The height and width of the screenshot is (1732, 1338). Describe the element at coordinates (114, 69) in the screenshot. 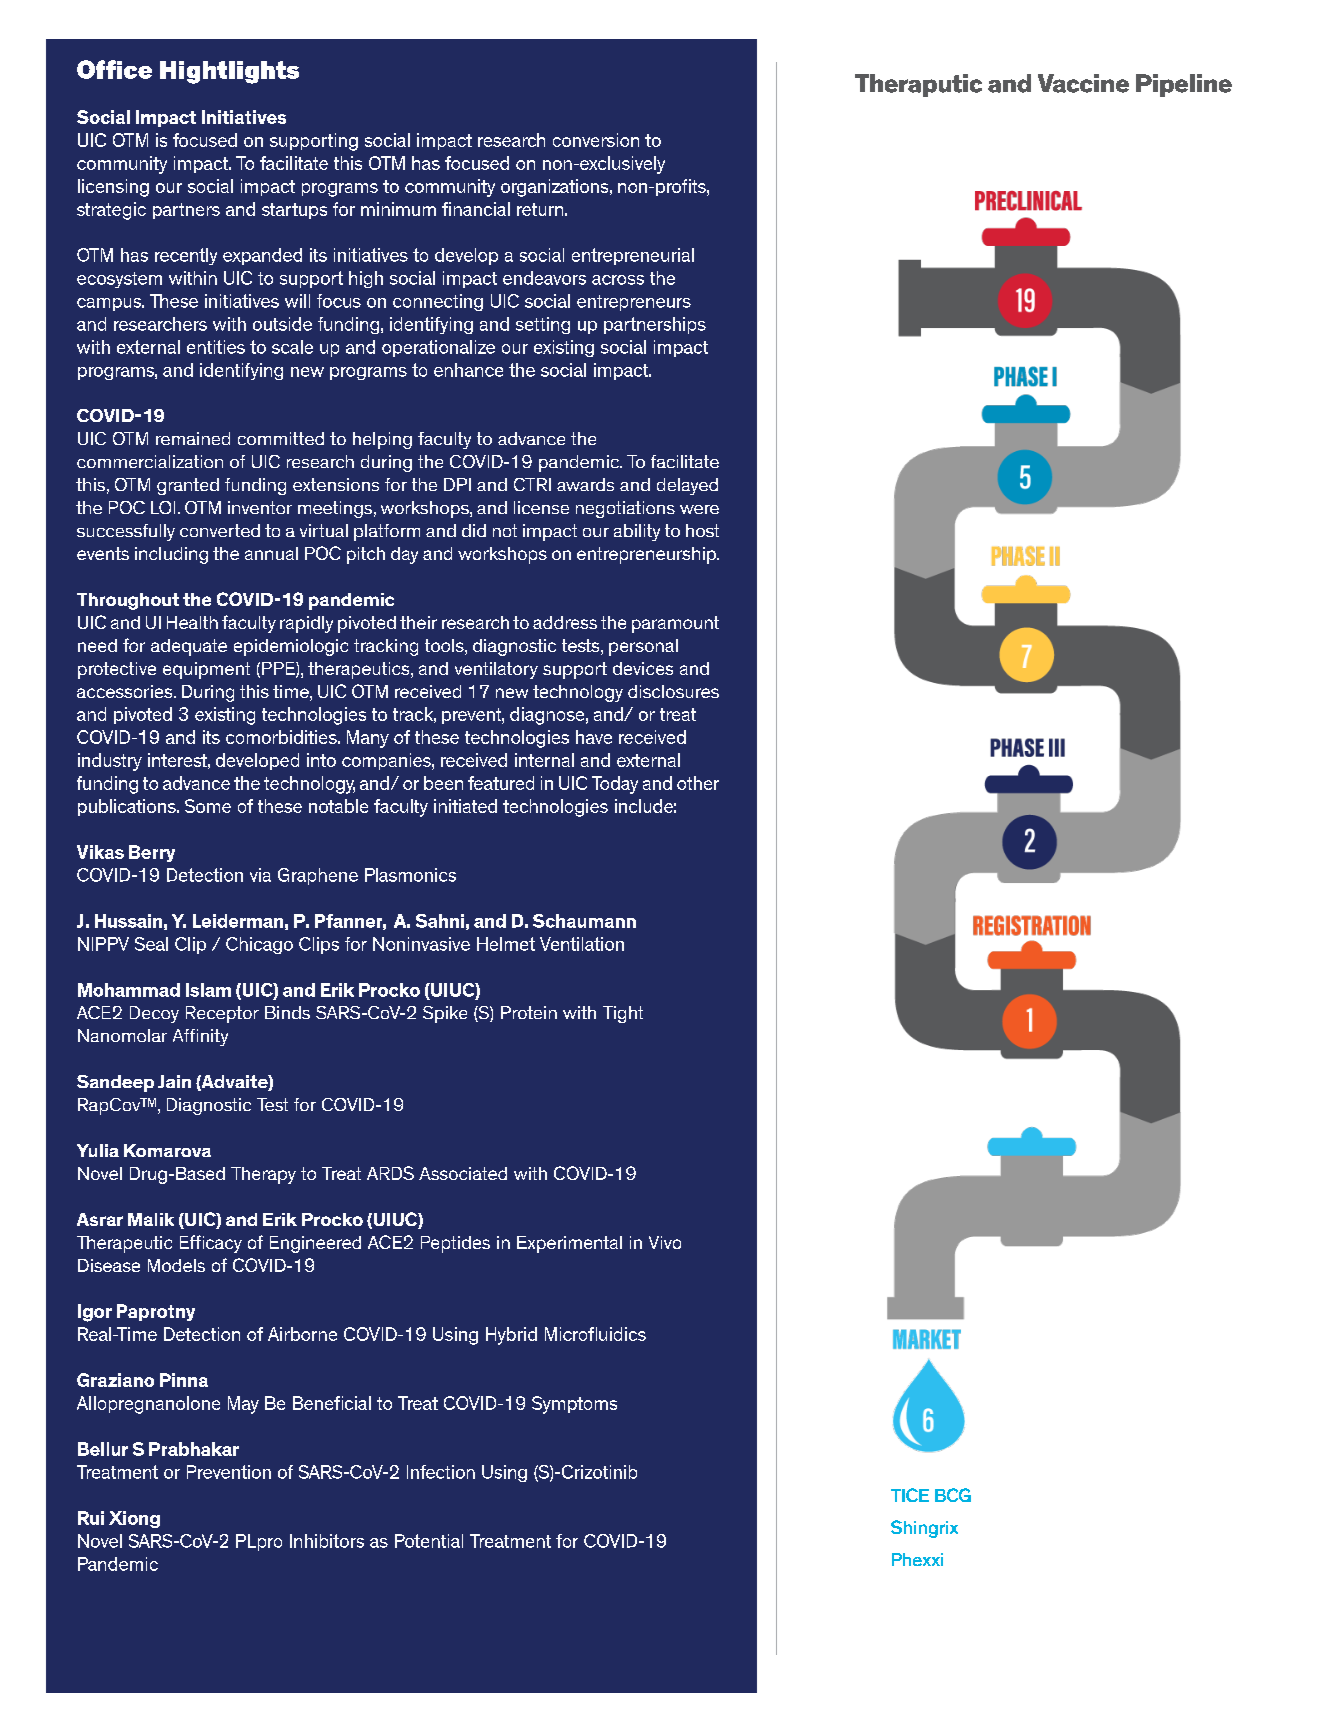

I see `Office` at that location.
